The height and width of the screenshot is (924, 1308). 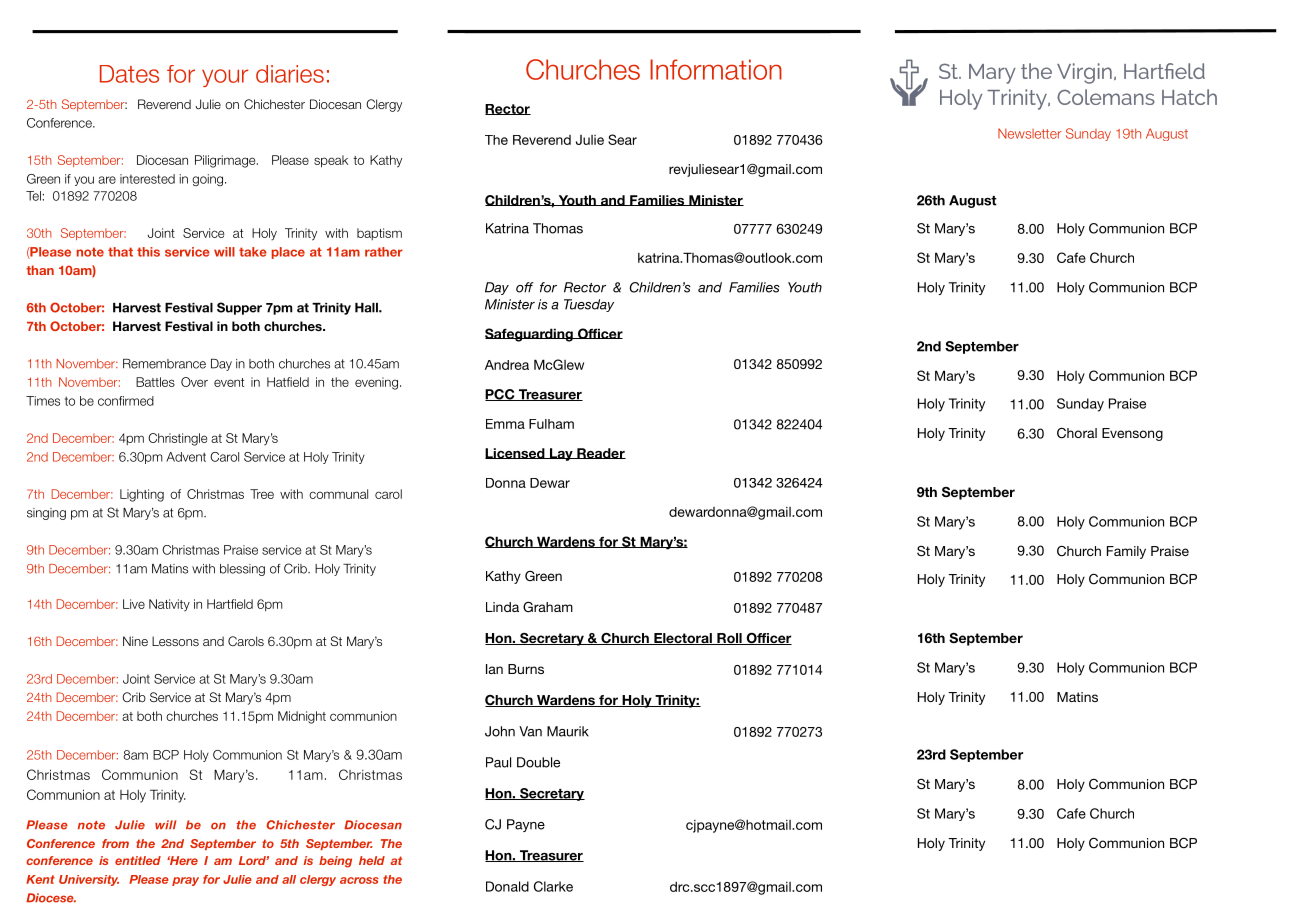 I want to click on Lighting, so click(x=142, y=495).
